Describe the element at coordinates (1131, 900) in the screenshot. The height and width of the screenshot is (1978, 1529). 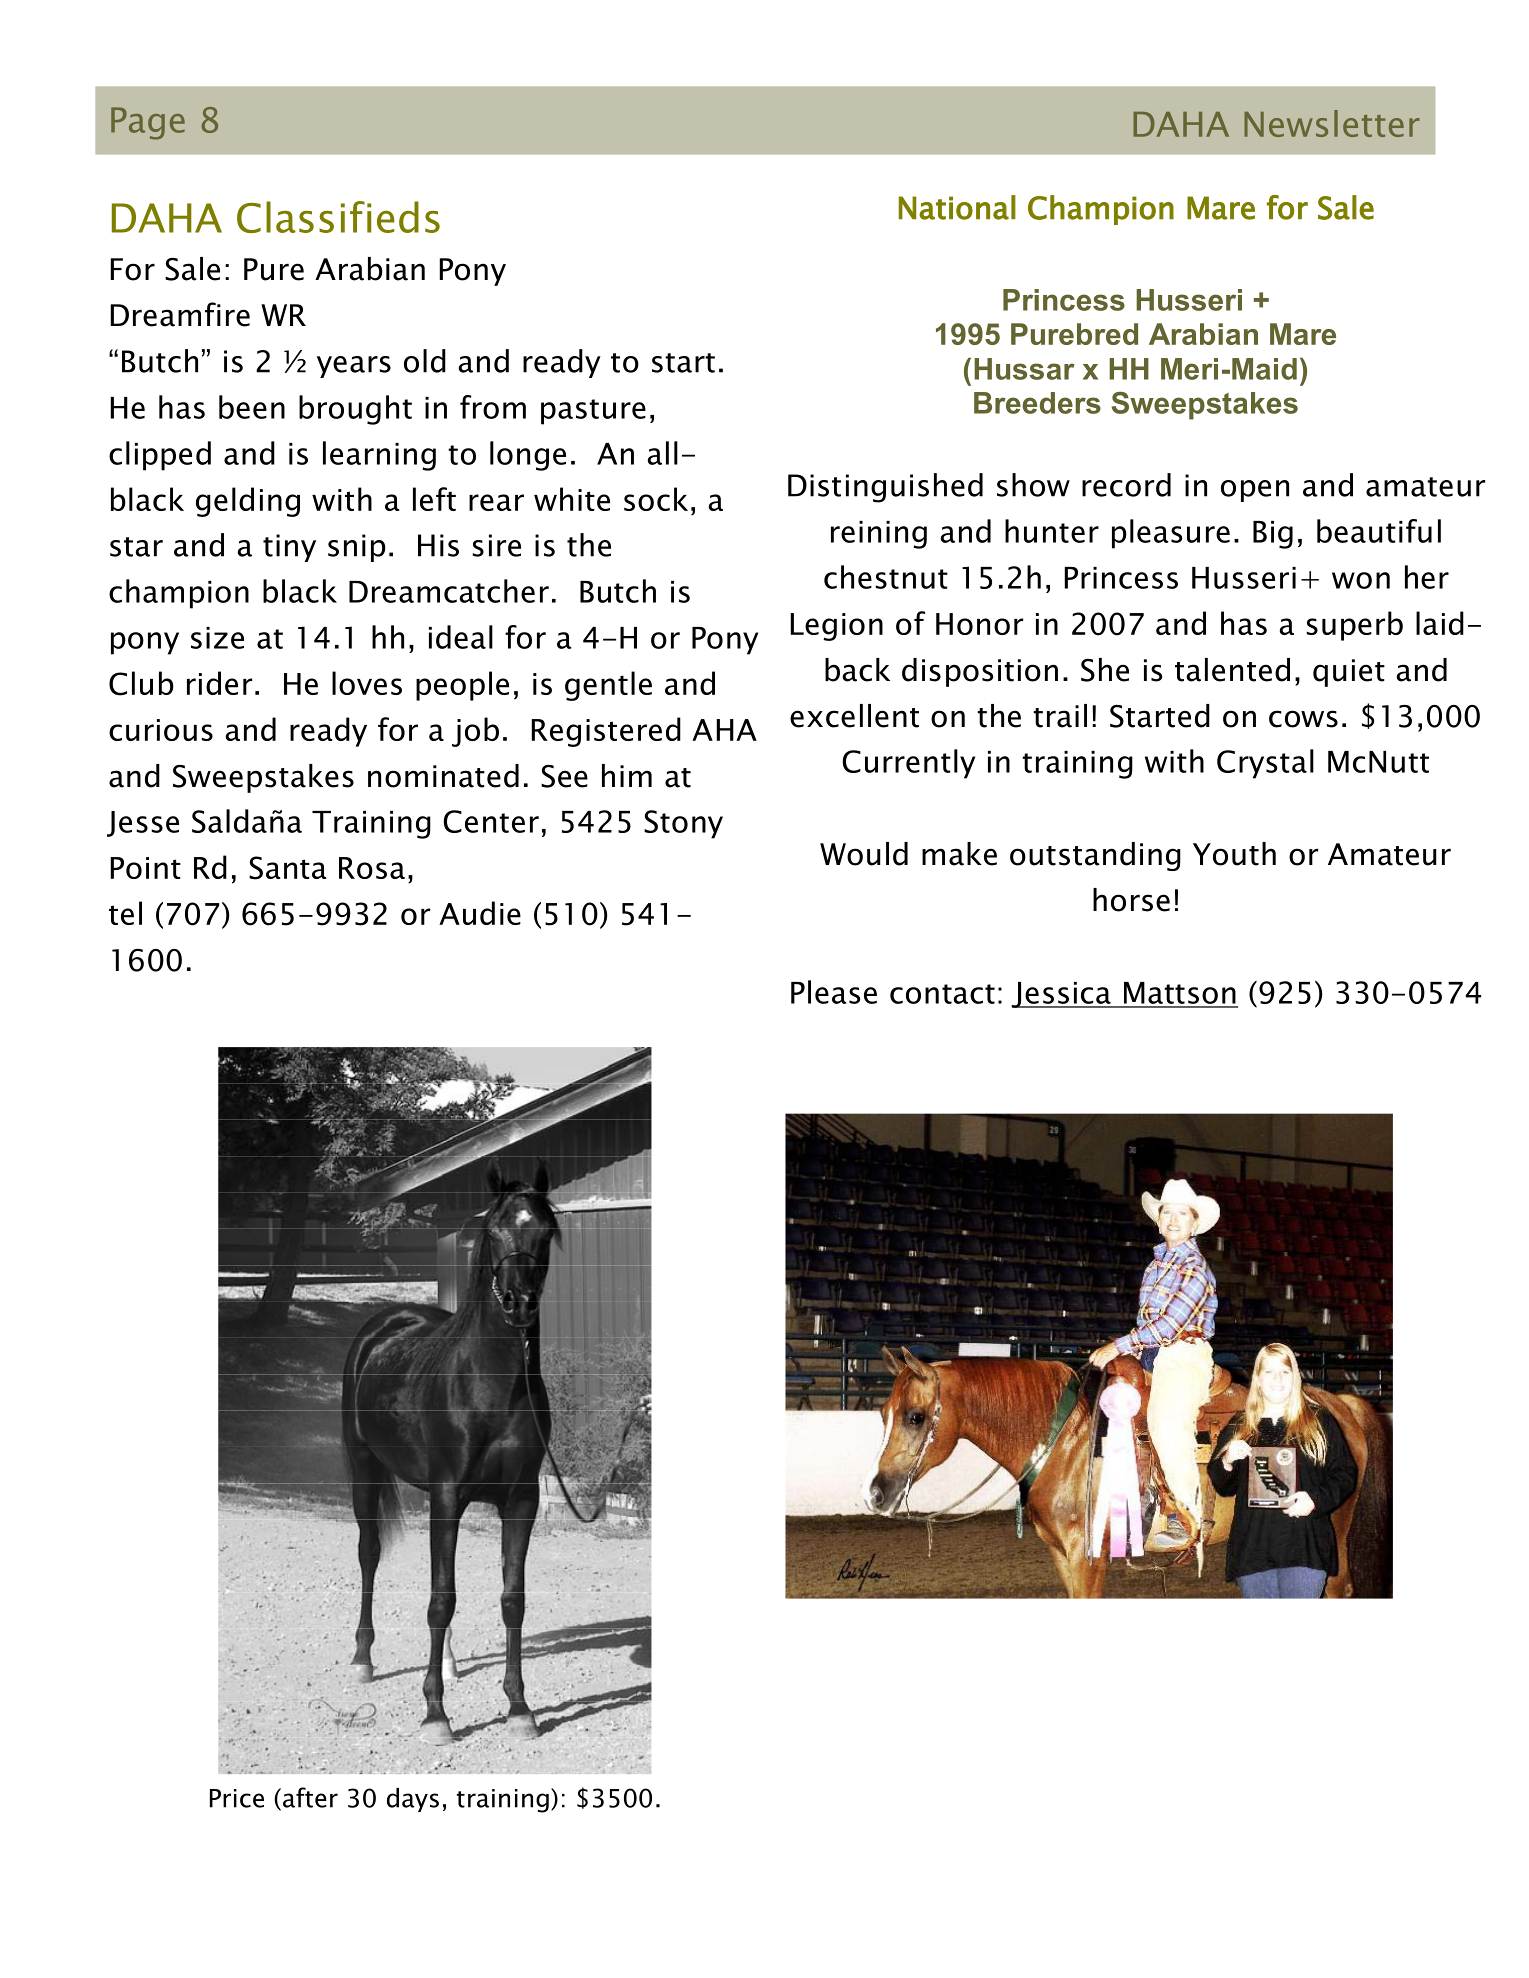
I see `horse` at that location.
